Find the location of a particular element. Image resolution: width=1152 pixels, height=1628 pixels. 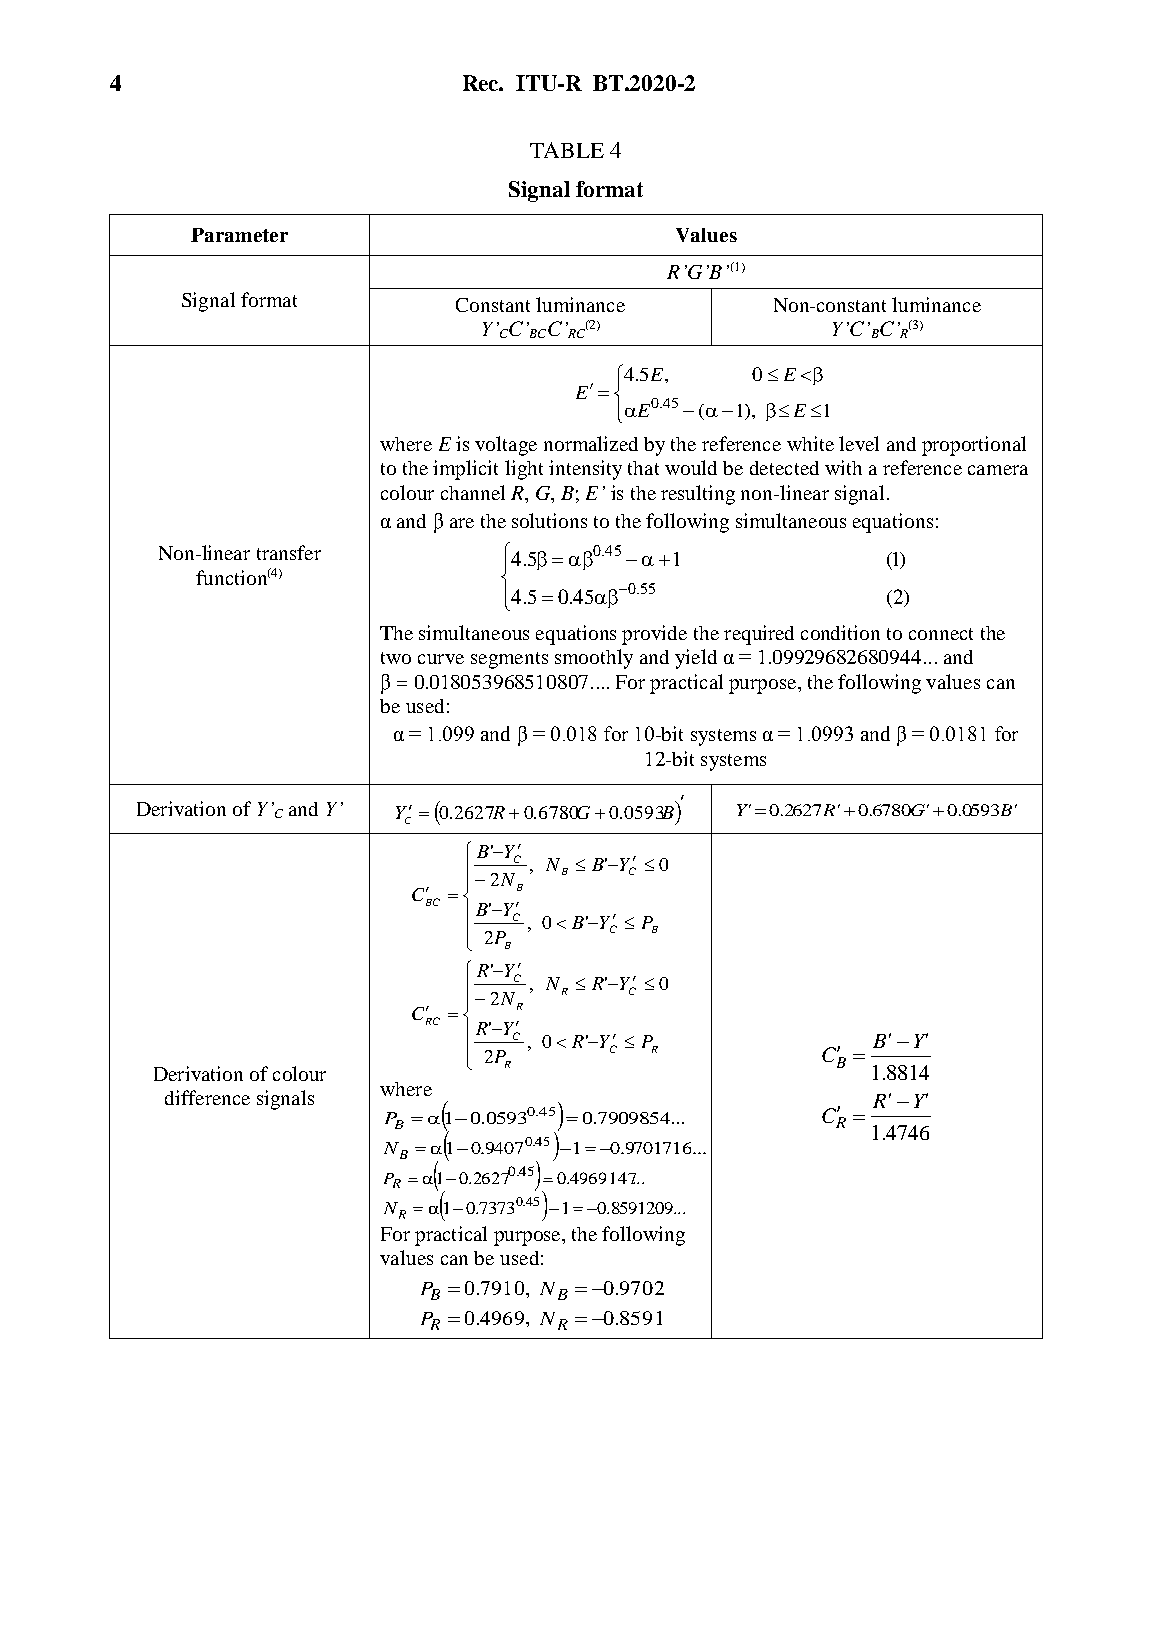

yield is located at coordinates (696, 659).
